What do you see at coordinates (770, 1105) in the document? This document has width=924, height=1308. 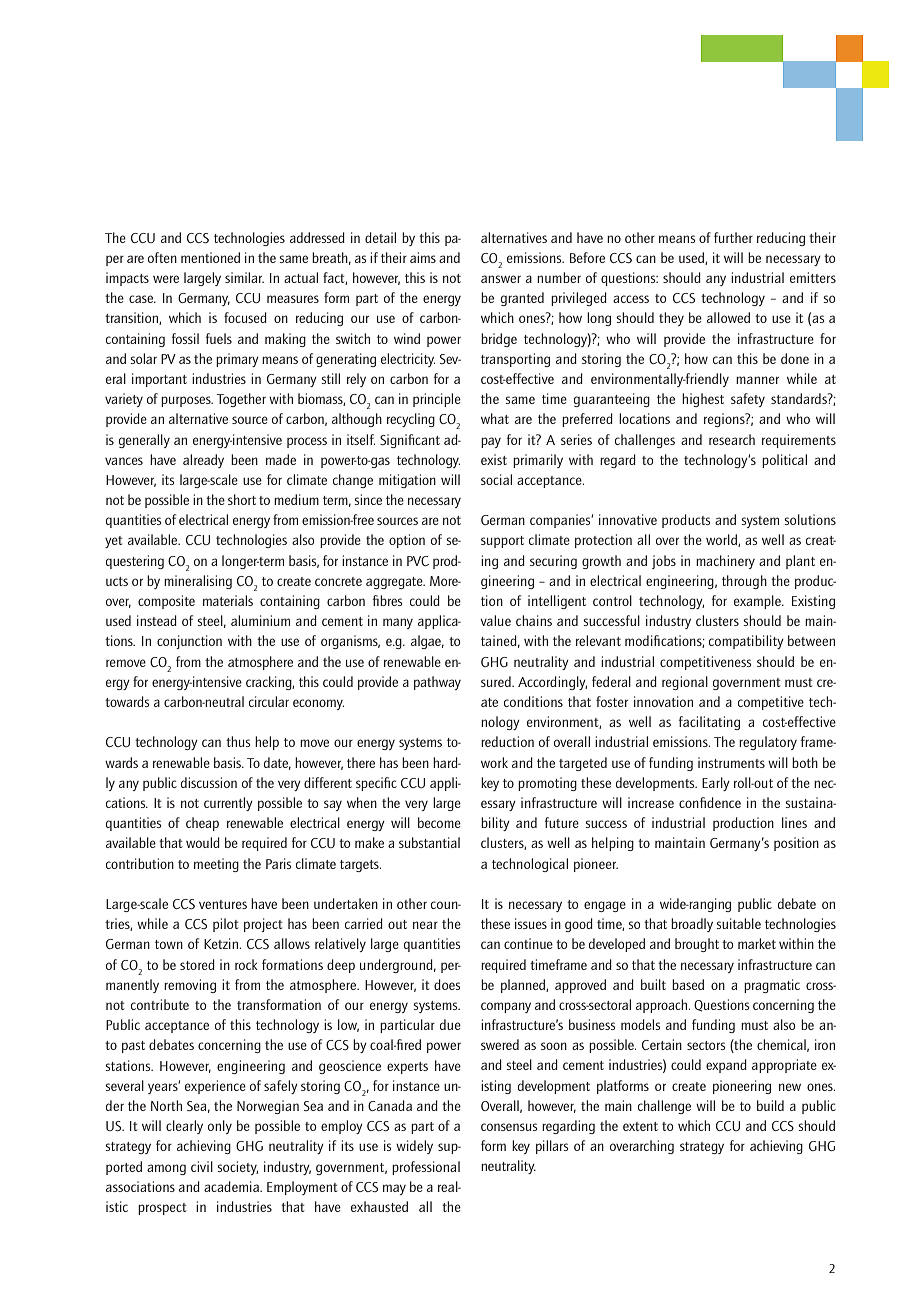 I see `build` at bounding box center [770, 1105].
